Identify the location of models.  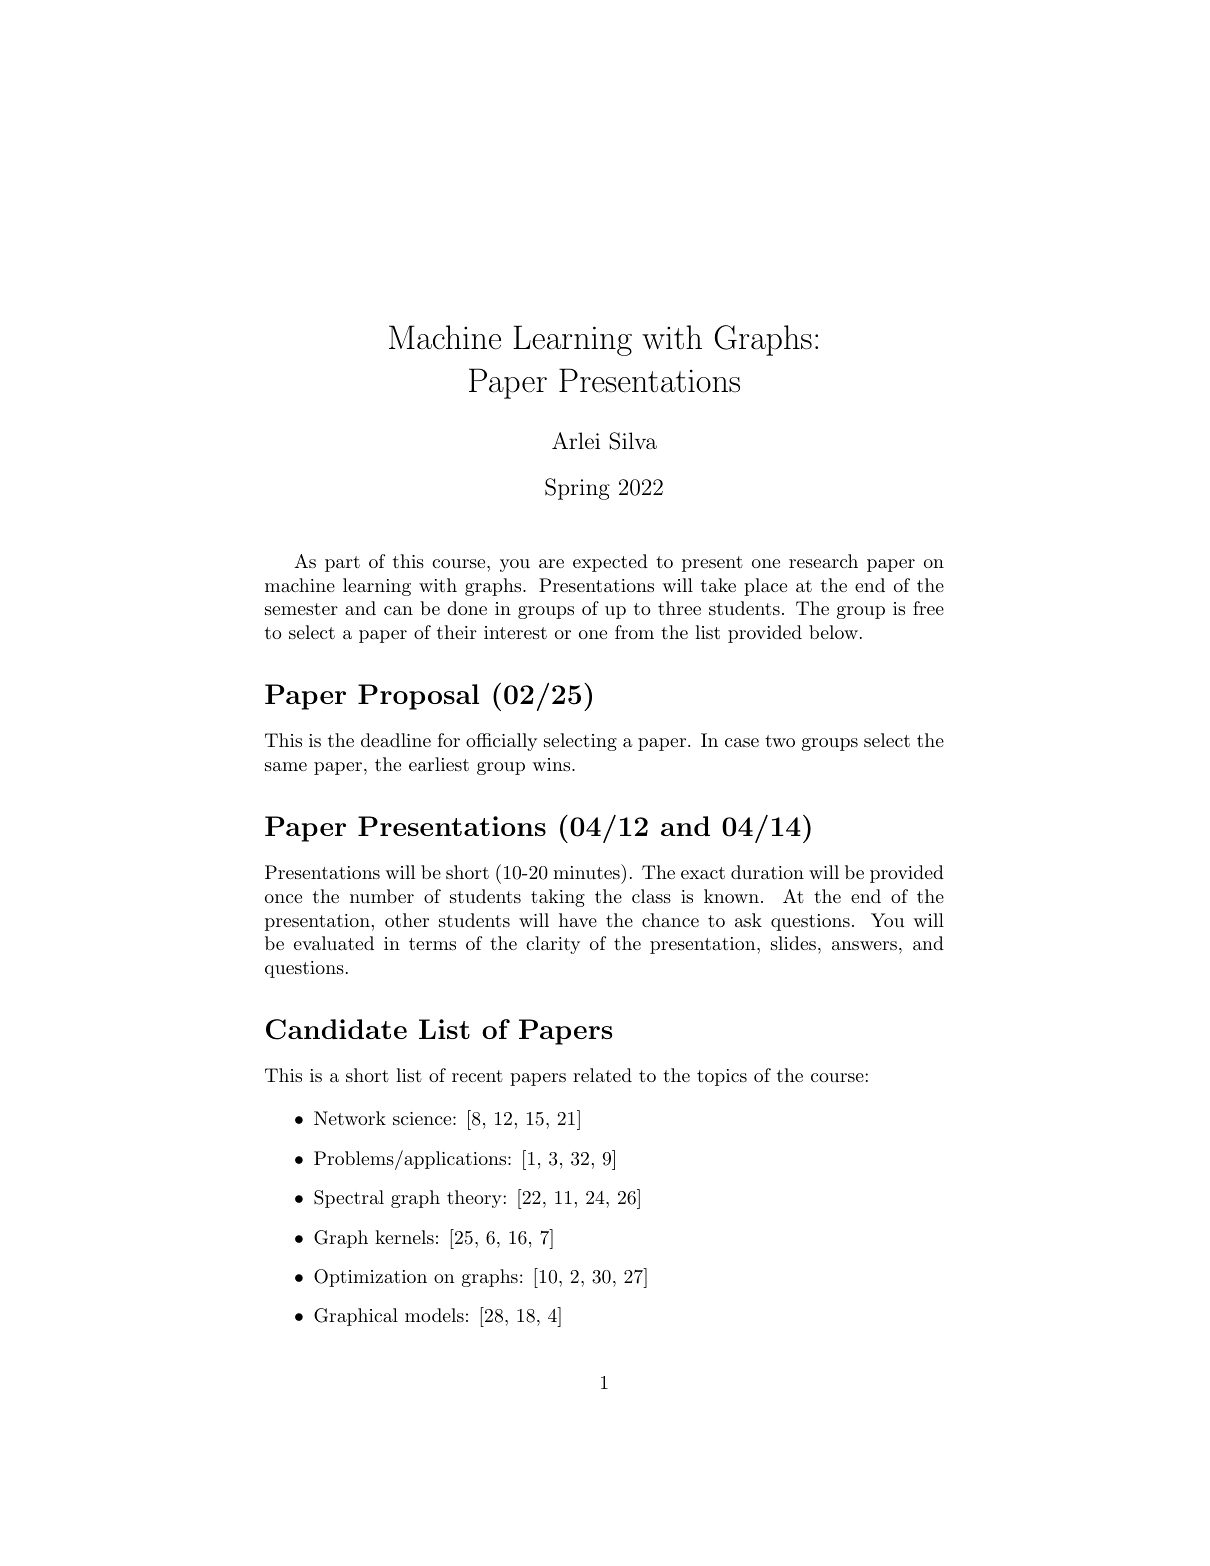
(434, 1315).
